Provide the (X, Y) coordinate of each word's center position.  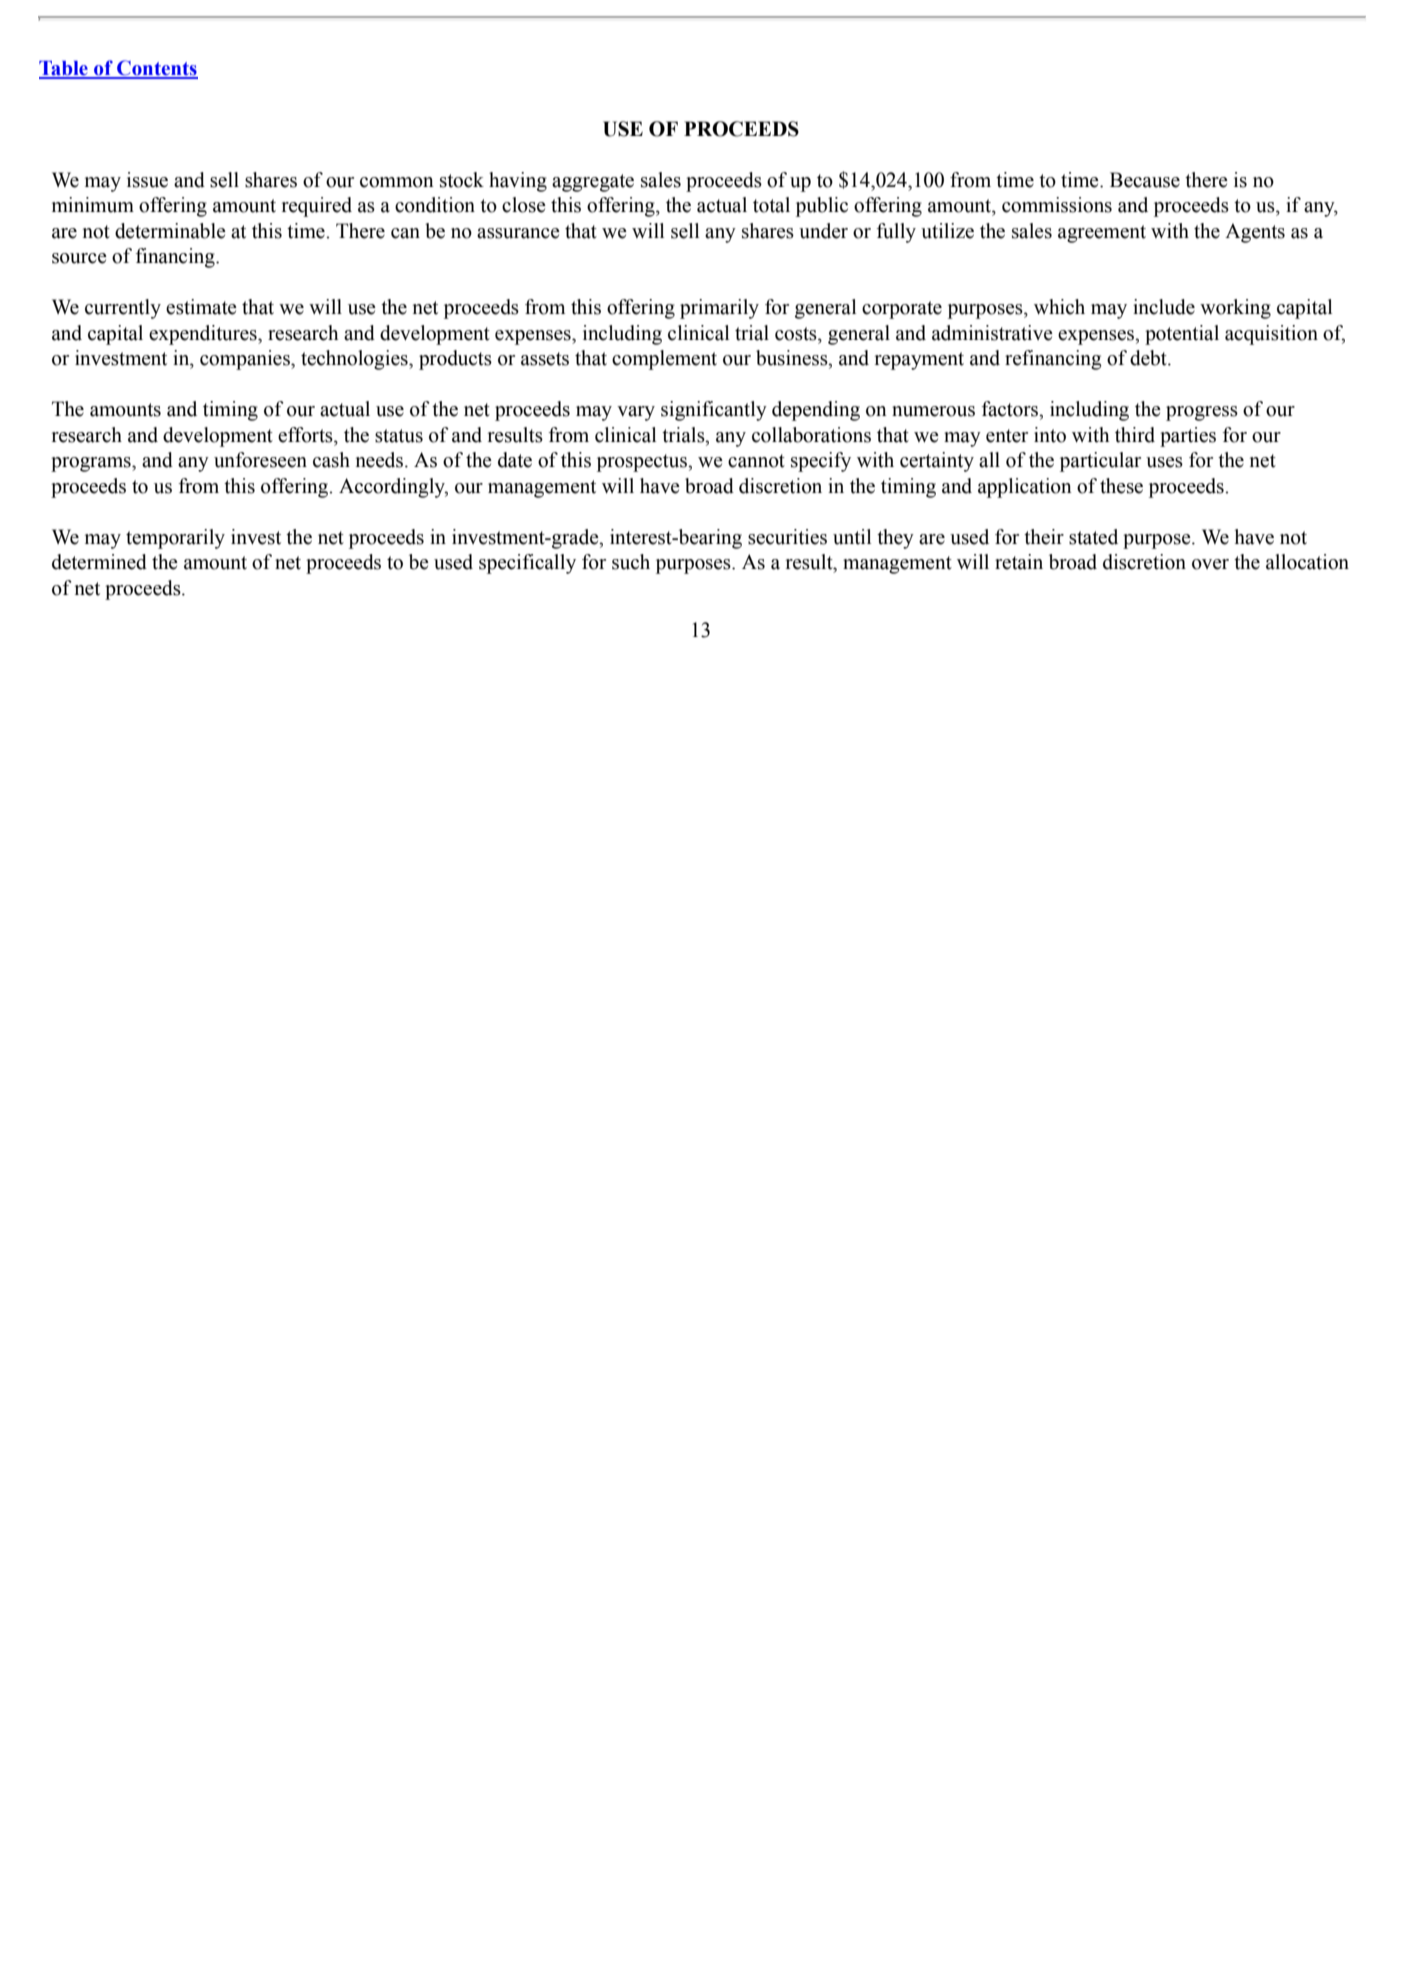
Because (1145, 180)
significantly (714, 411)
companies (246, 360)
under (823, 231)
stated (1093, 537)
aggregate (593, 183)
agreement (1102, 234)
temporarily (175, 539)
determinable (170, 231)
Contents (156, 69)
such (631, 562)
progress (1202, 413)
